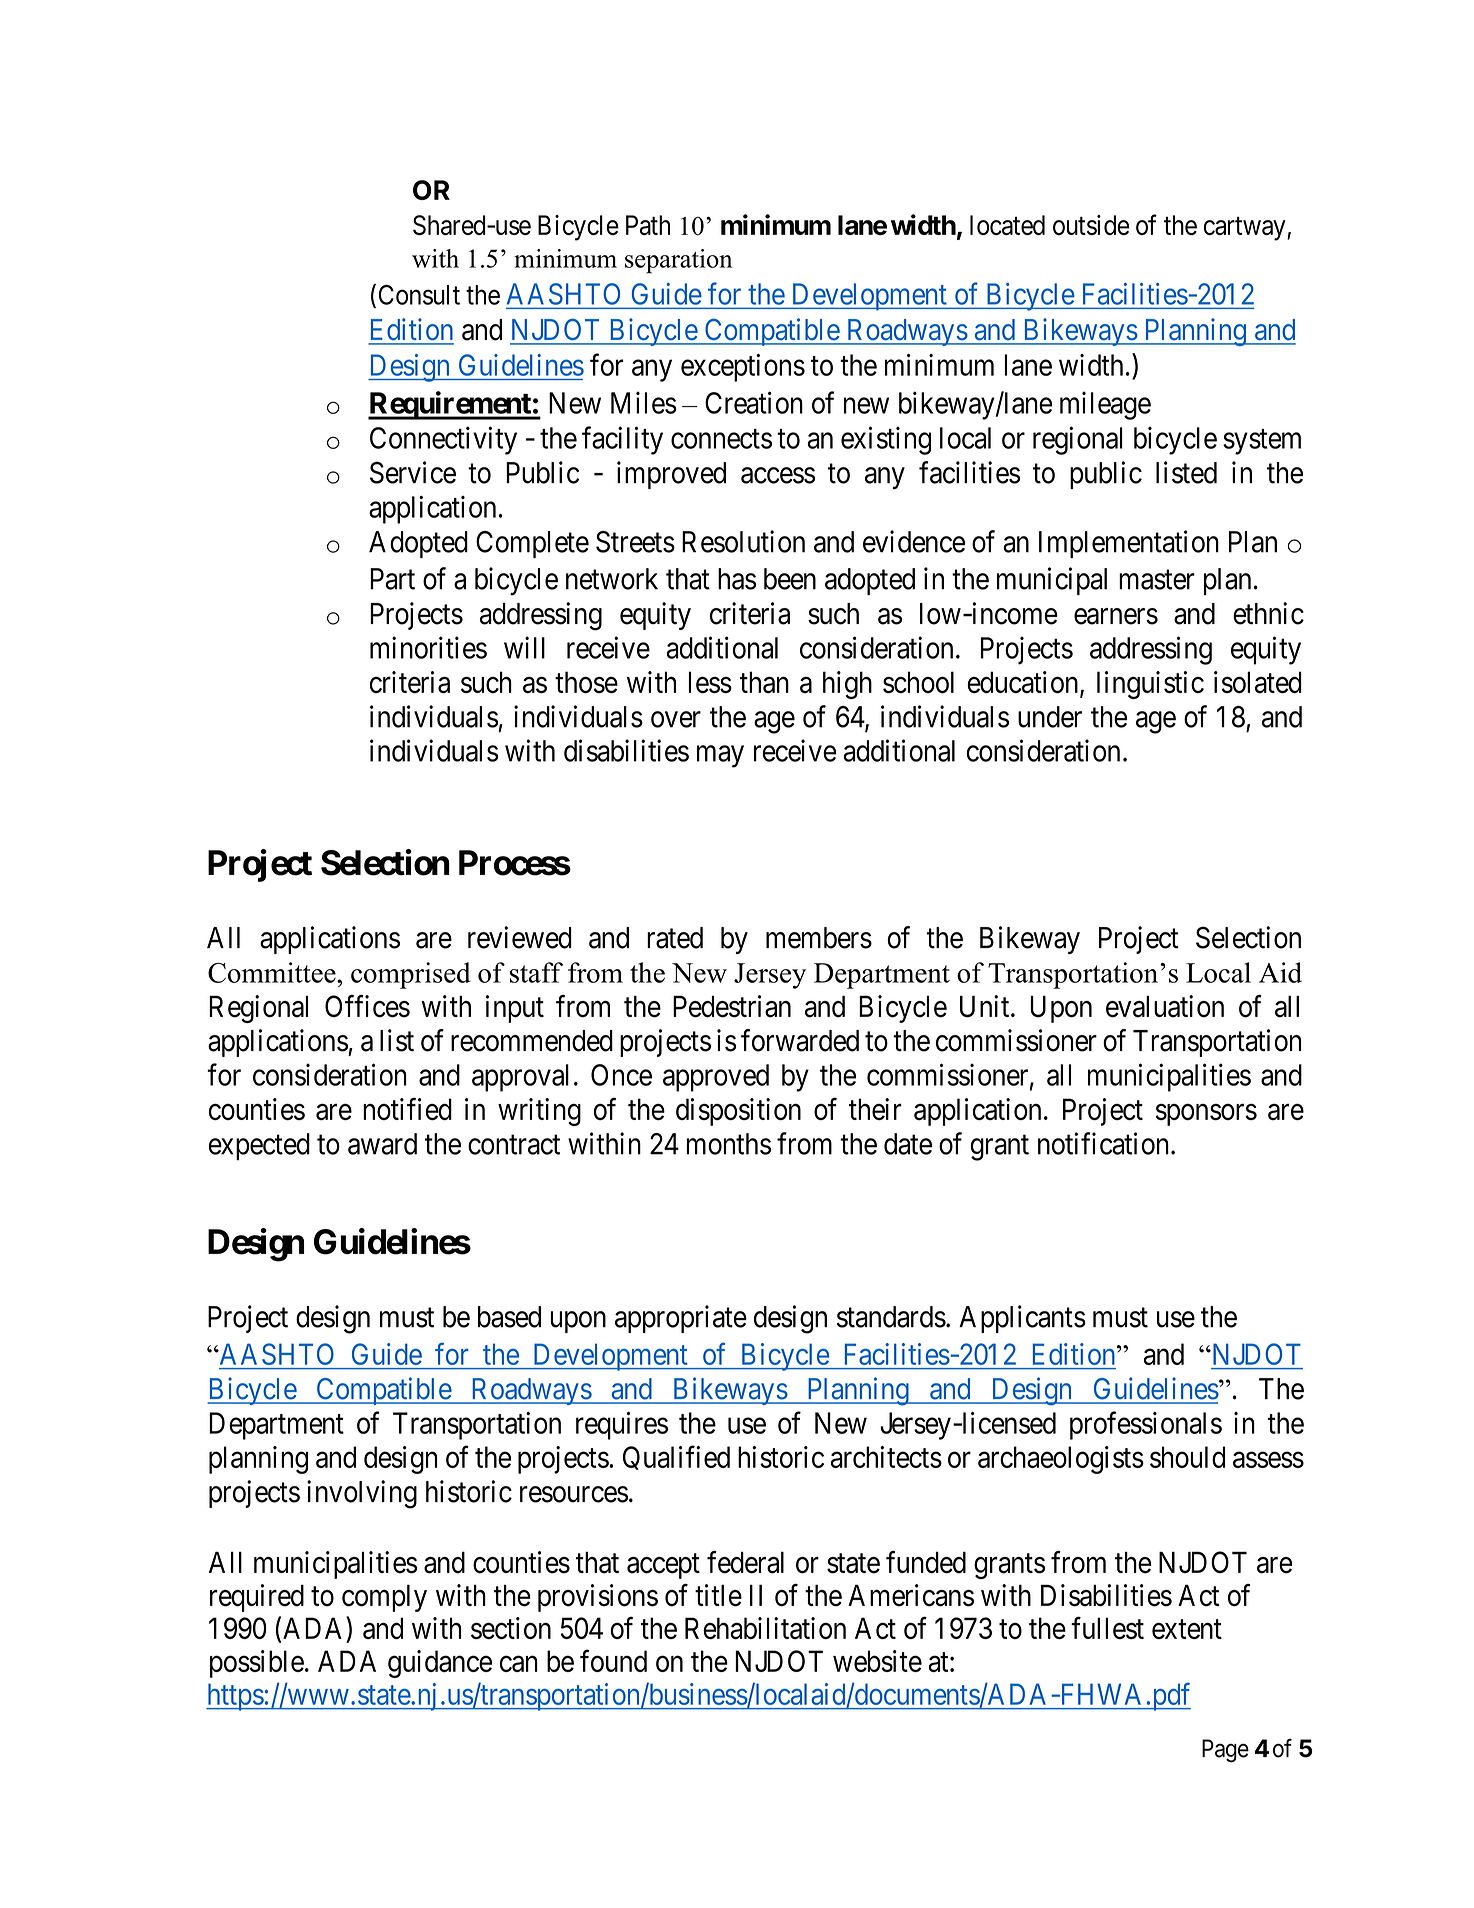 The image size is (1474, 1908). I want to click on Consult, so click(419, 295).
